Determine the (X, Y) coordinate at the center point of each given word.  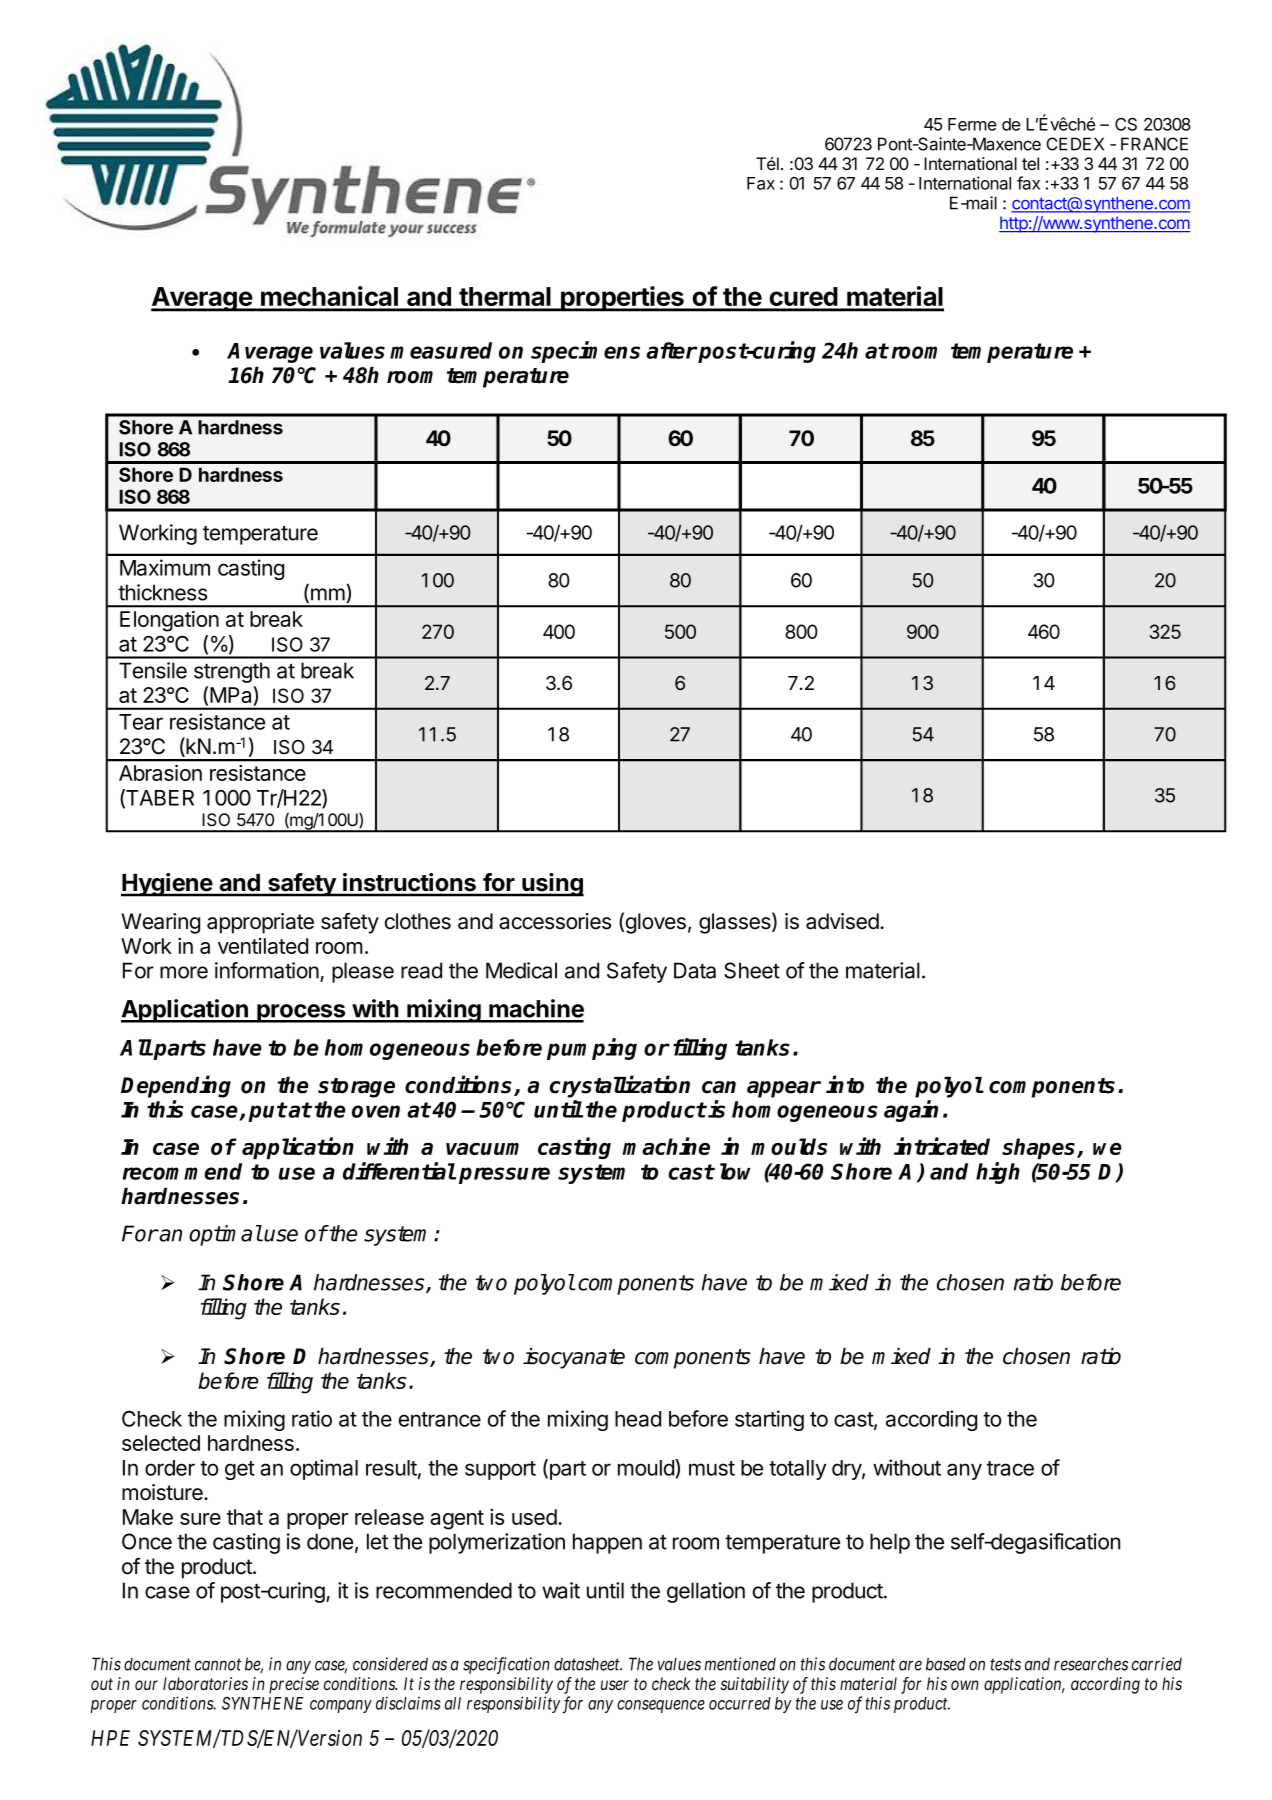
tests (1005, 1664)
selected (161, 1443)
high (998, 1173)
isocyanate (574, 1358)
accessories (555, 921)
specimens (585, 352)
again (911, 1111)
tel (1030, 163)
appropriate (260, 923)
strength (232, 672)
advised (842, 921)
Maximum (165, 567)
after (671, 350)
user (615, 1685)
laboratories (205, 1683)
